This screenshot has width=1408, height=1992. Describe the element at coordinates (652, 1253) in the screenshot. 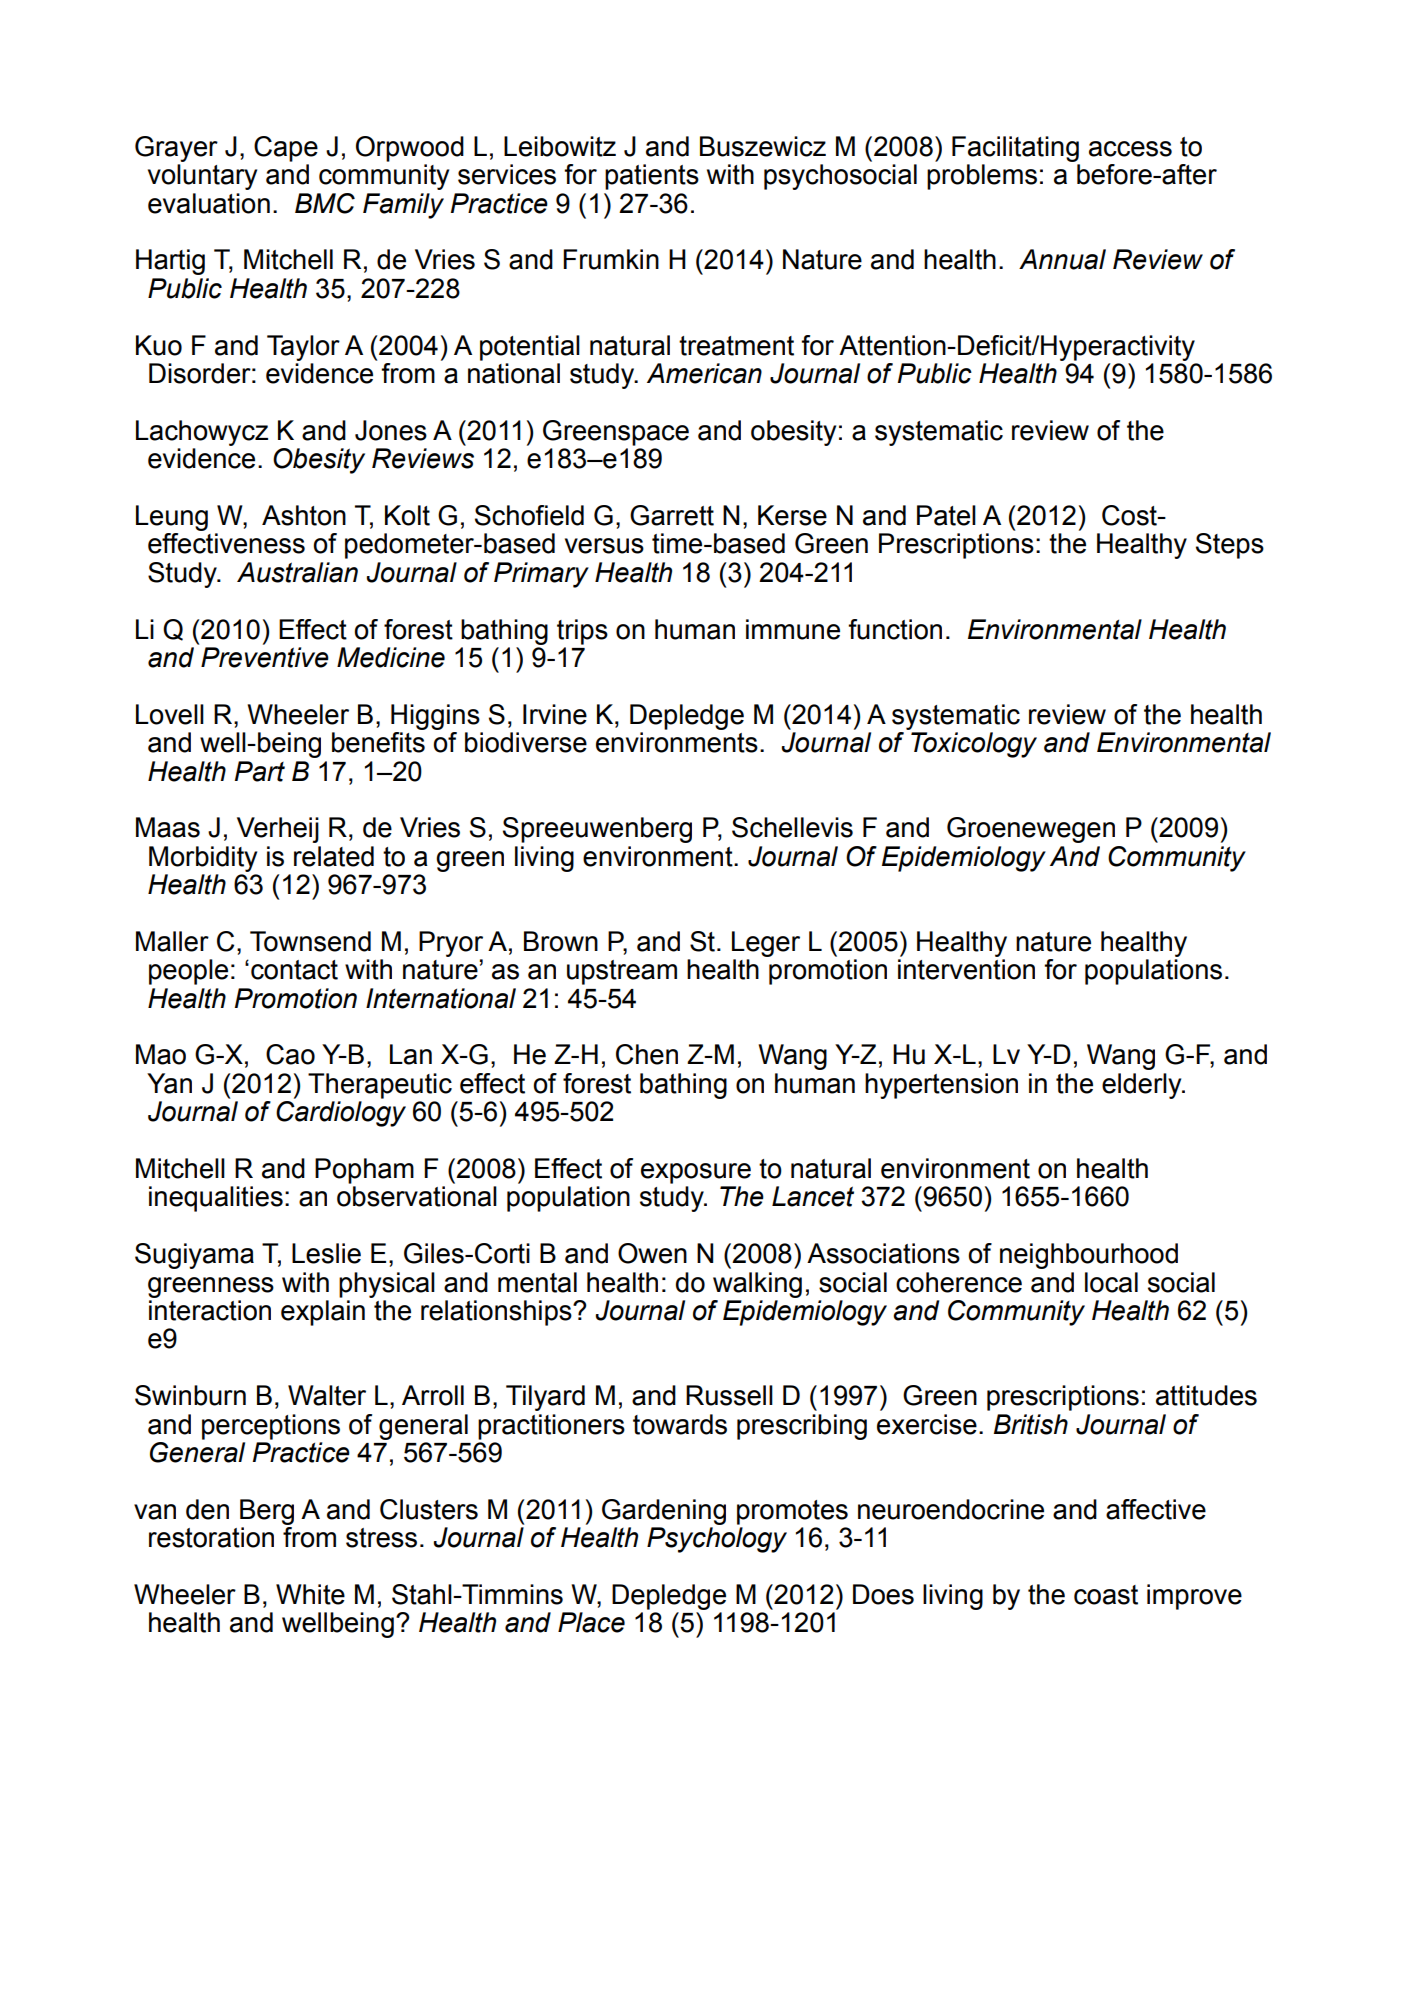

I see `Owen` at that location.
